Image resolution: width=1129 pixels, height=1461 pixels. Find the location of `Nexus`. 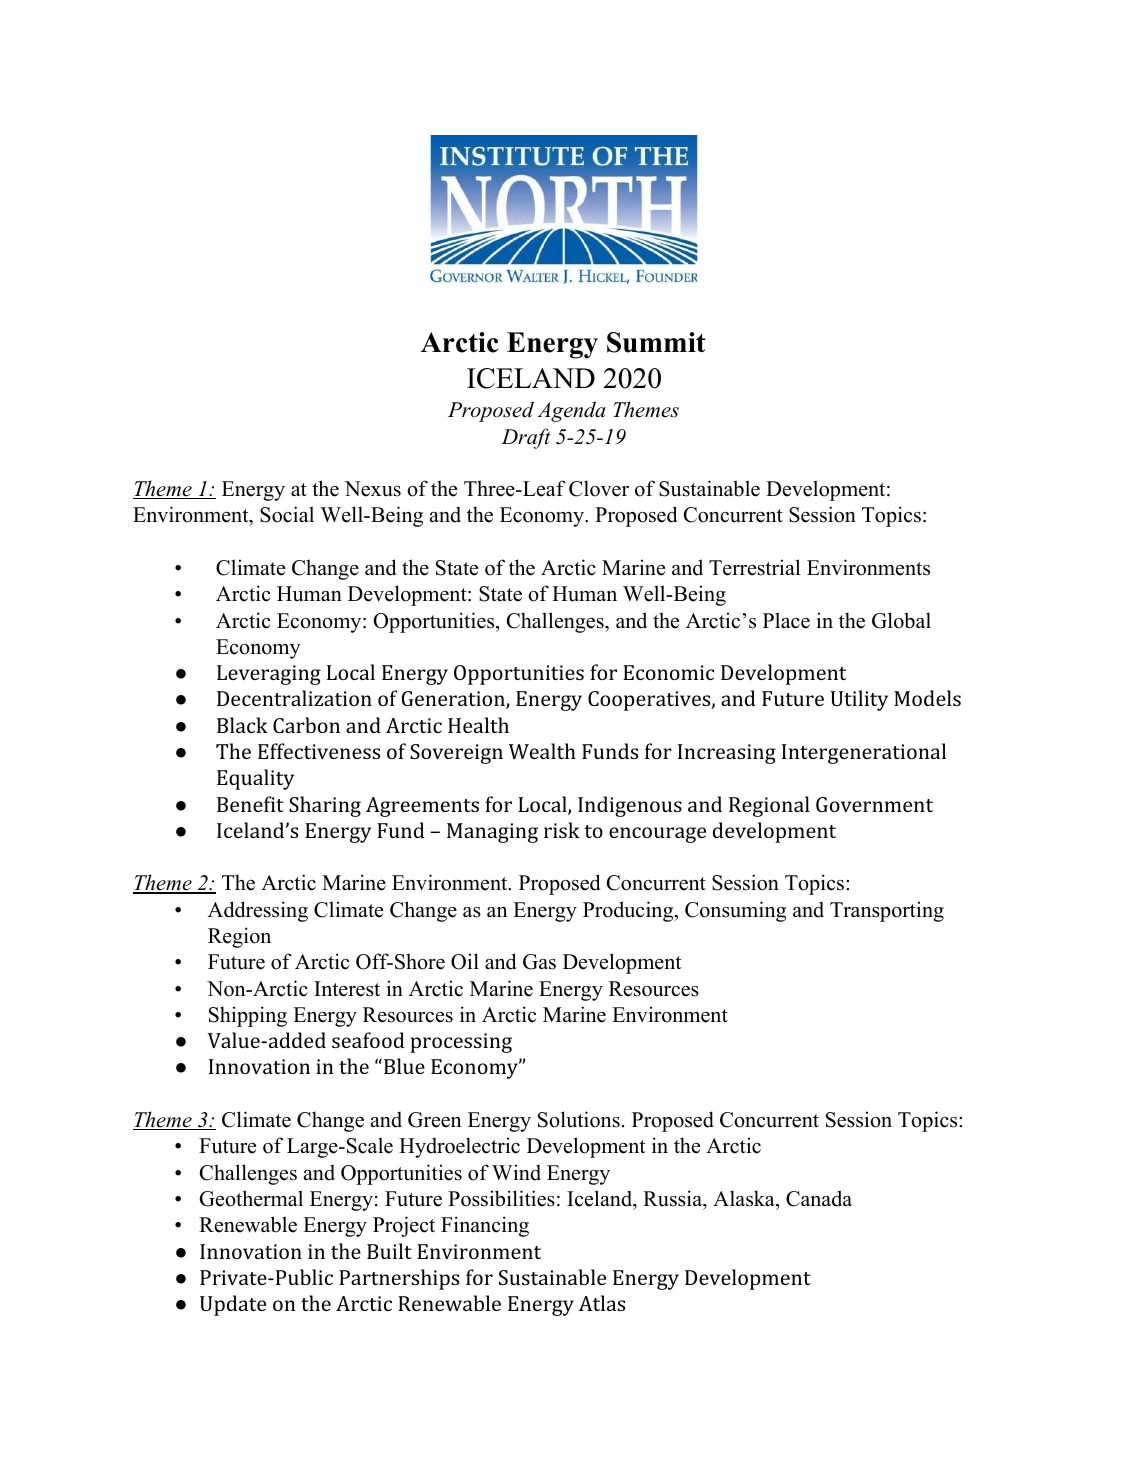

Nexus is located at coordinates (372, 489).
